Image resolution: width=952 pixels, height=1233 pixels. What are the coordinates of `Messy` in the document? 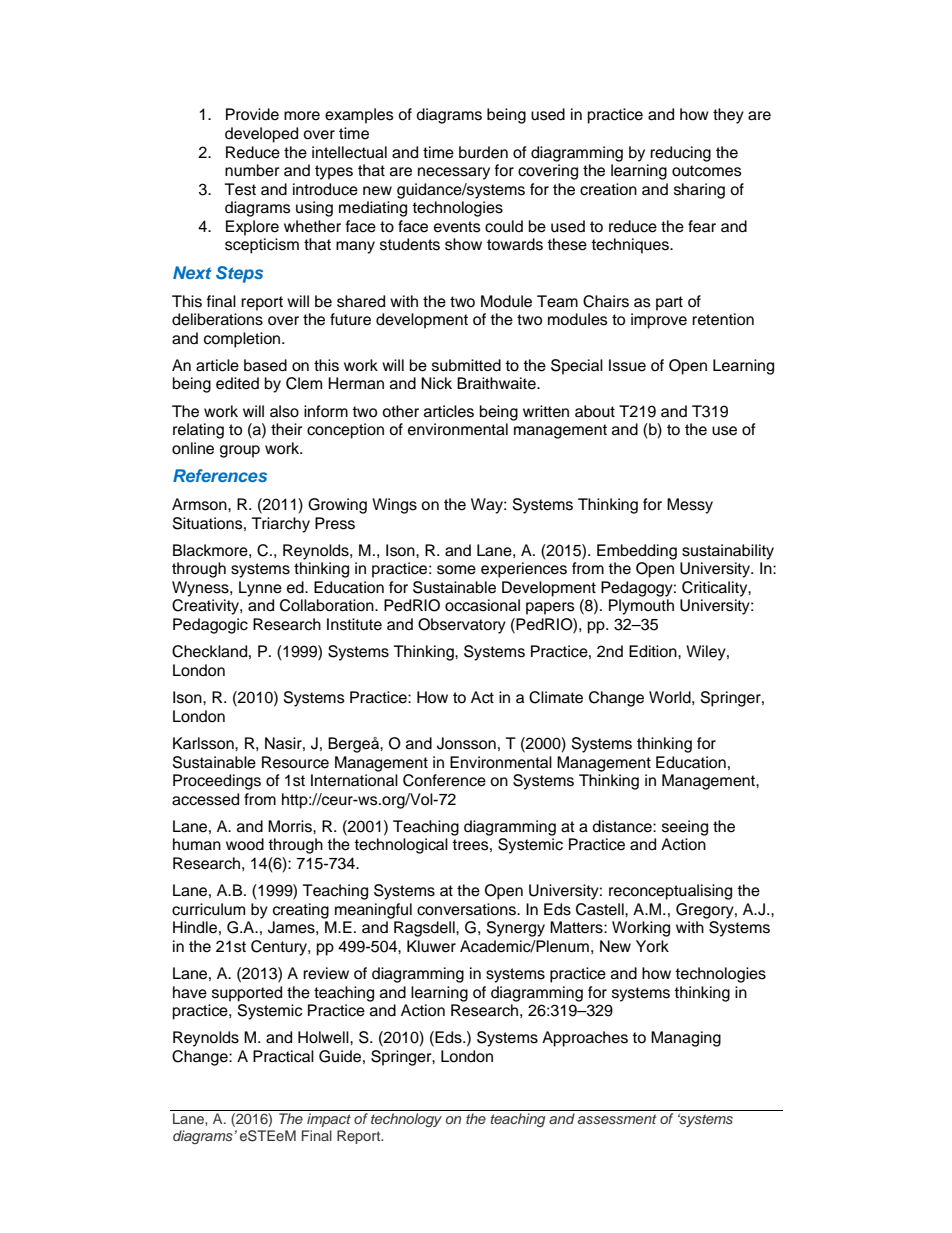 It's located at (690, 506).
